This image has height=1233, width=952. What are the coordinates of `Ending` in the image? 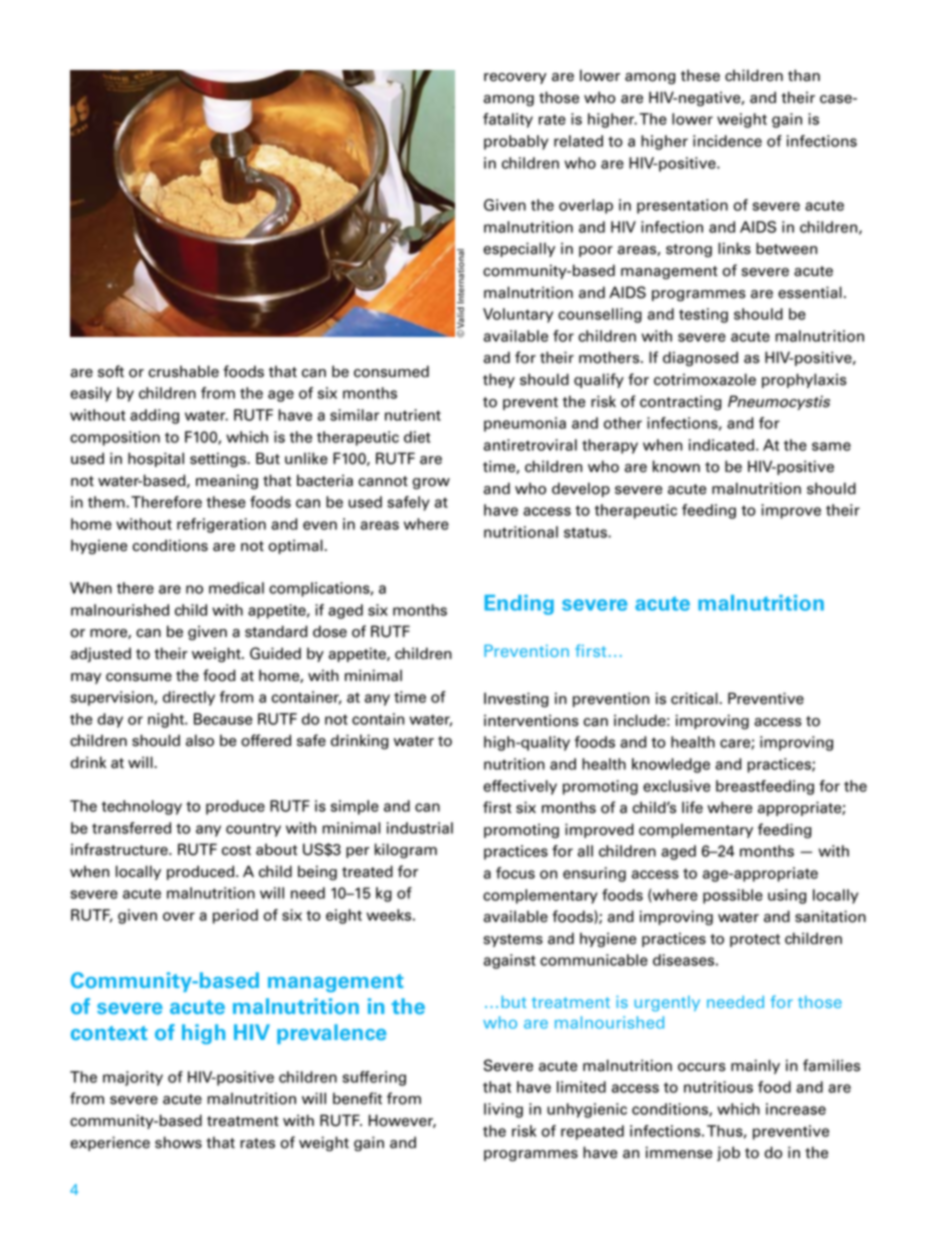 It's located at (519, 605).
